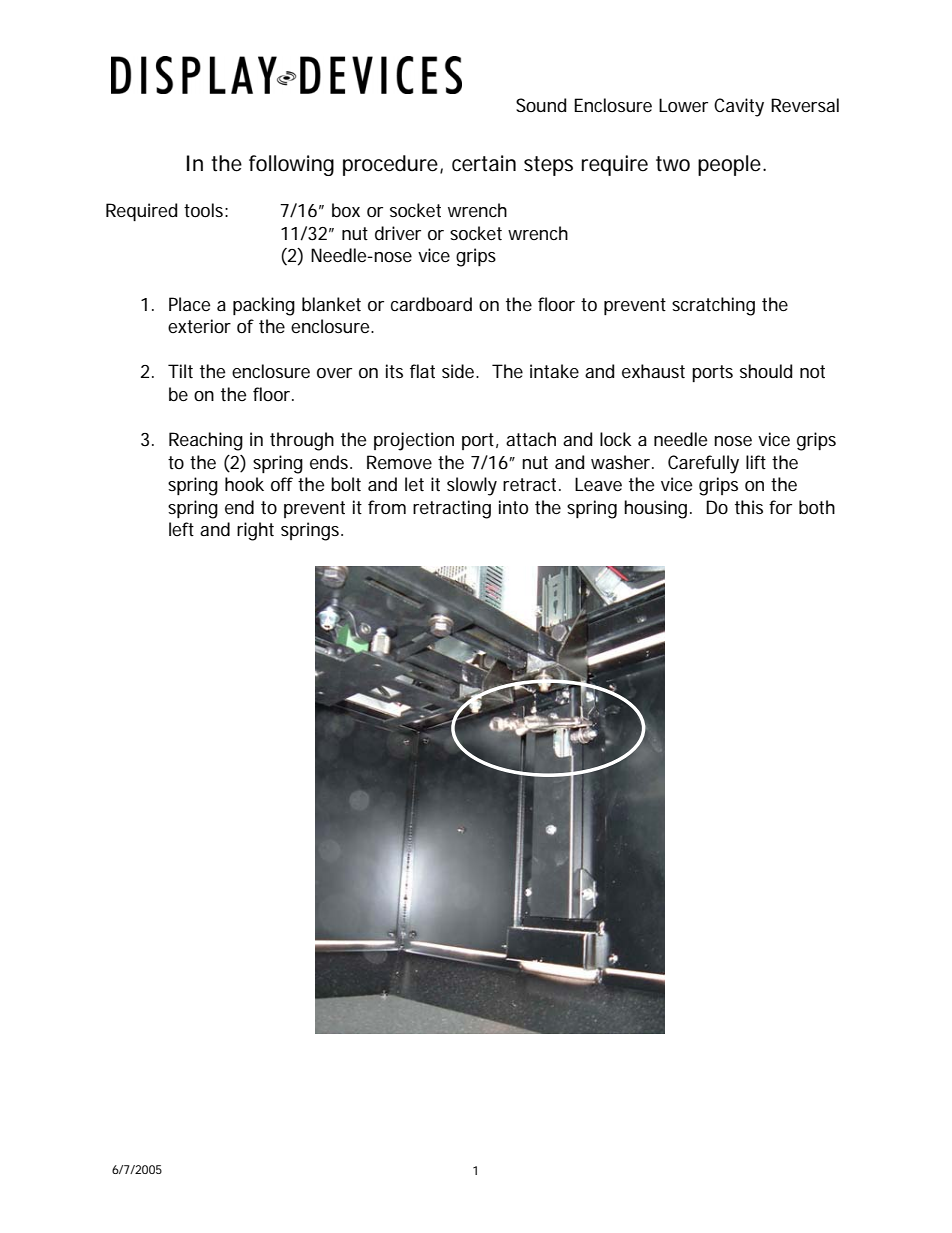 The height and width of the screenshot is (1233, 952). I want to click on into, so click(513, 507).
